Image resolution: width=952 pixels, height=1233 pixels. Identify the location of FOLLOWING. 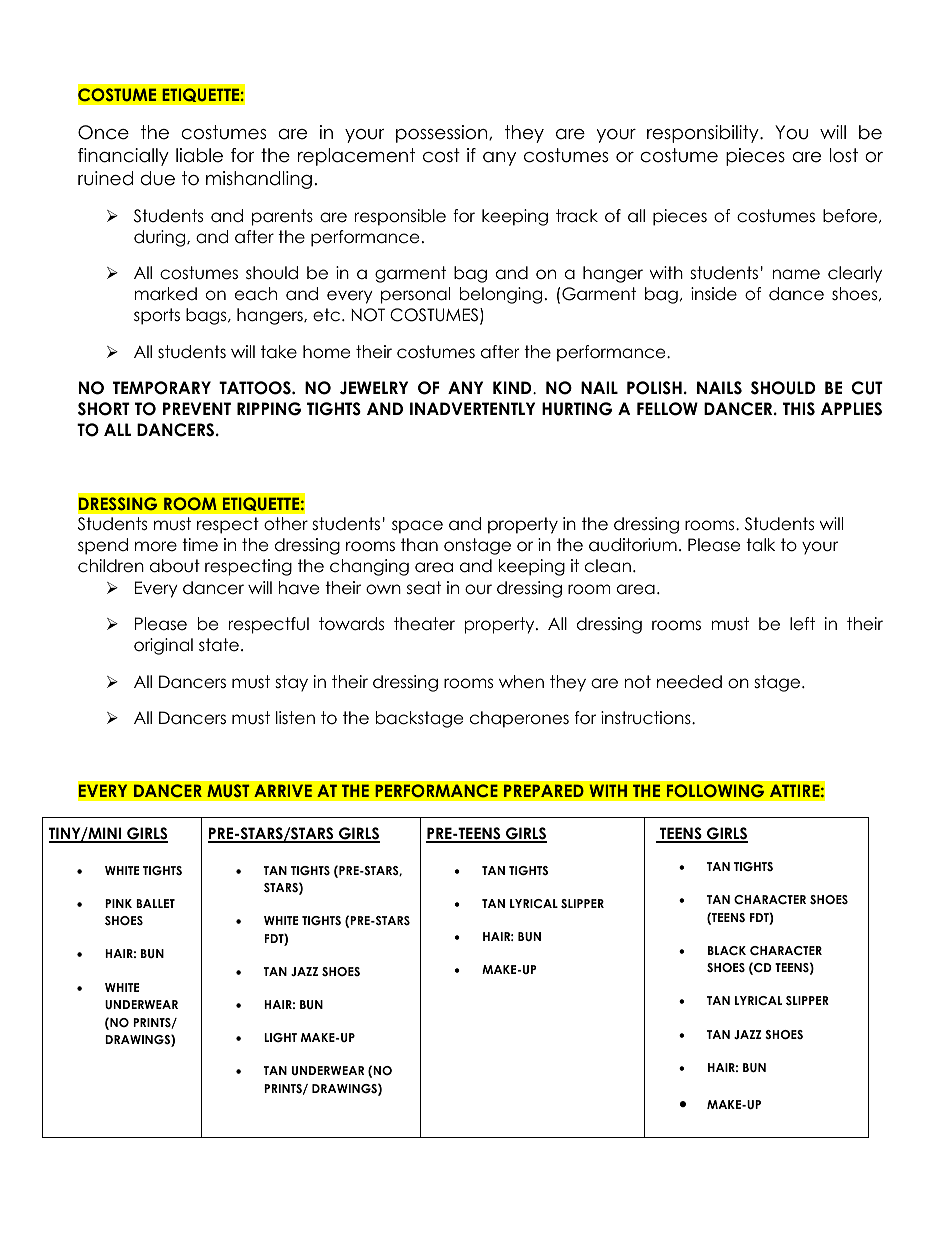
(715, 791).
